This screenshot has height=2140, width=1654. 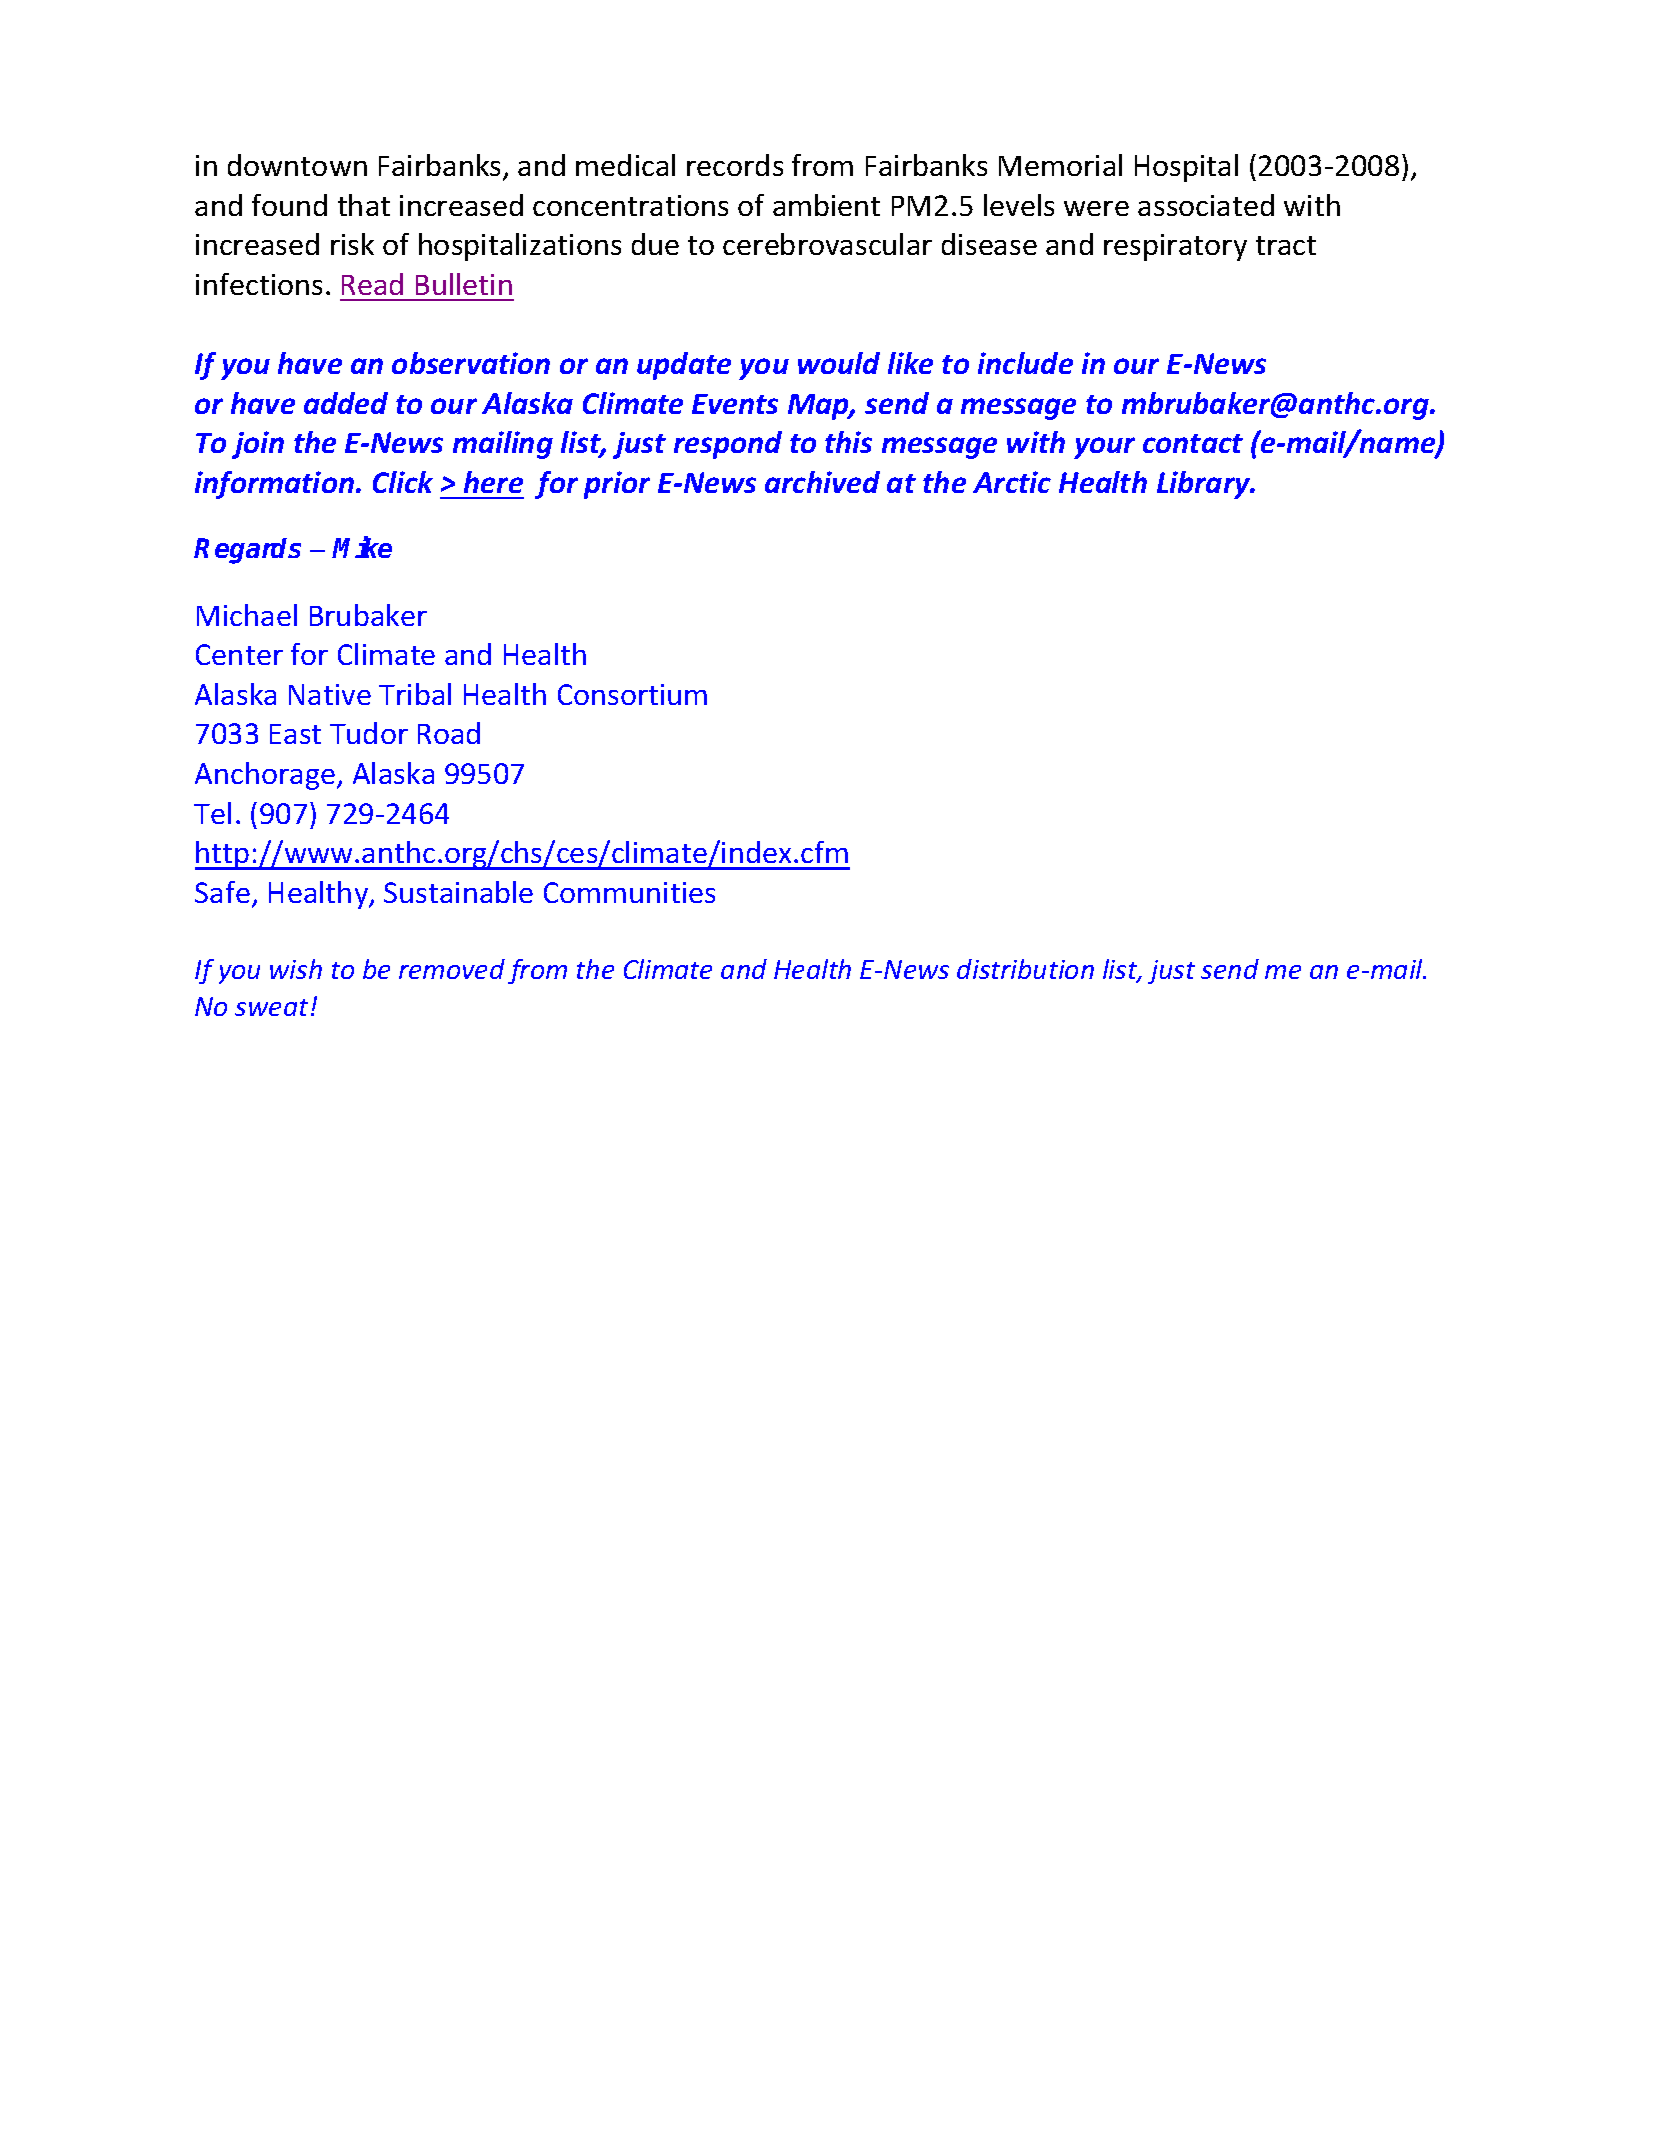 What do you see at coordinates (735, 404) in the screenshot?
I see `Events` at bounding box center [735, 404].
